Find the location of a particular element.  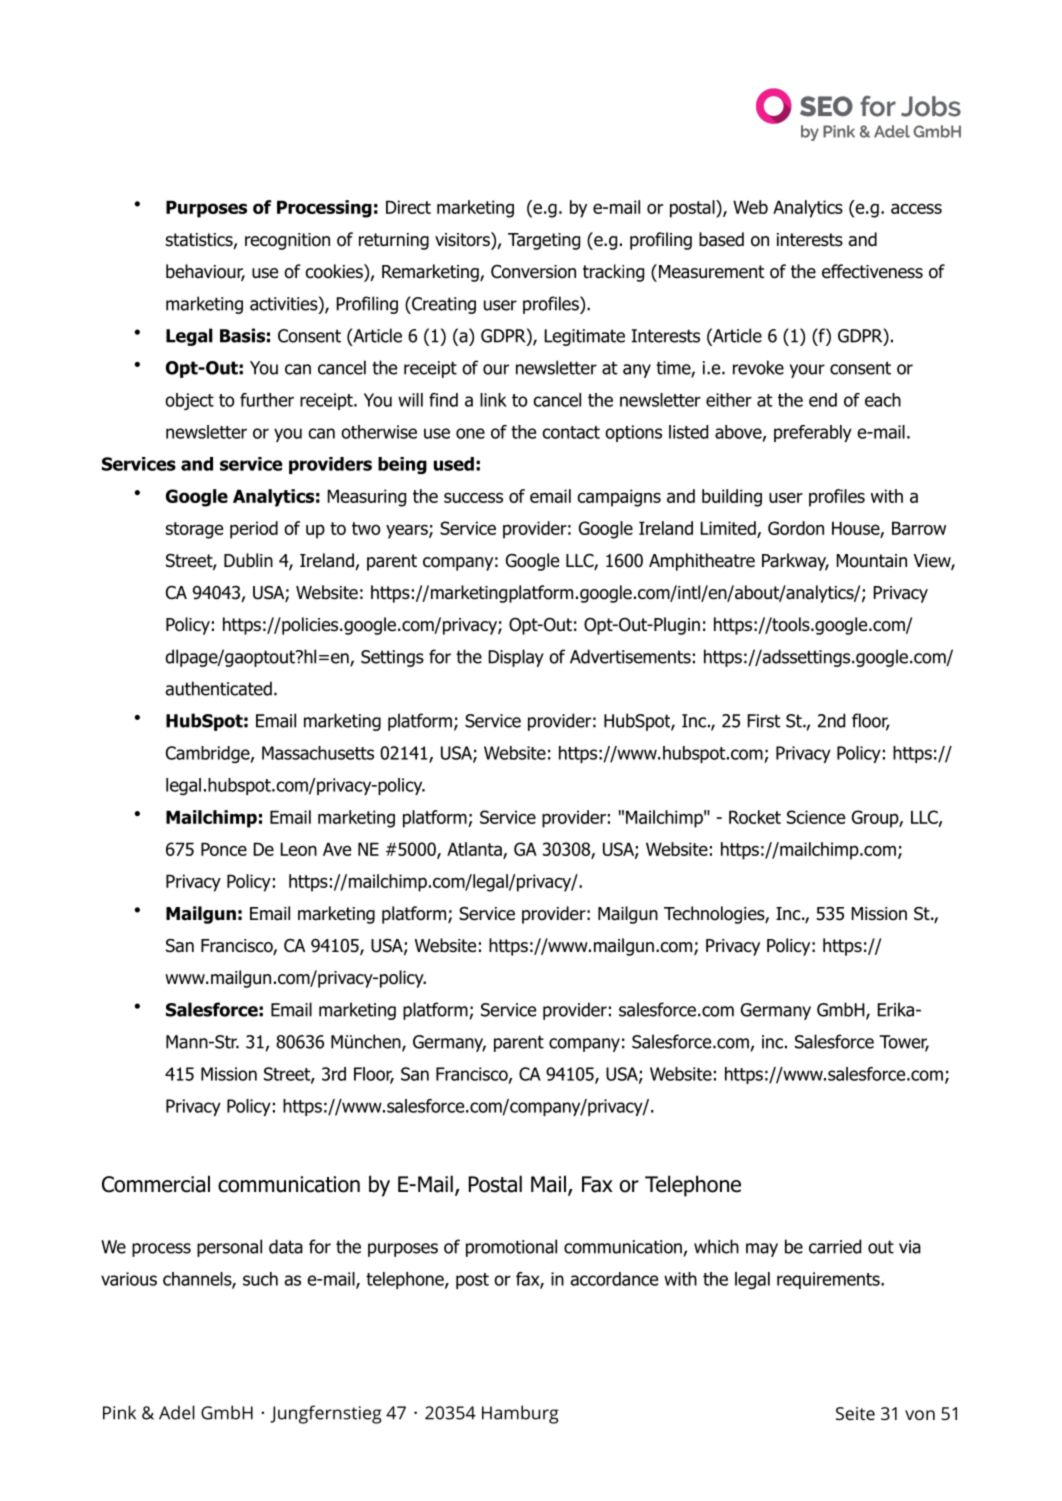

effectiveness is located at coordinates (872, 271).
